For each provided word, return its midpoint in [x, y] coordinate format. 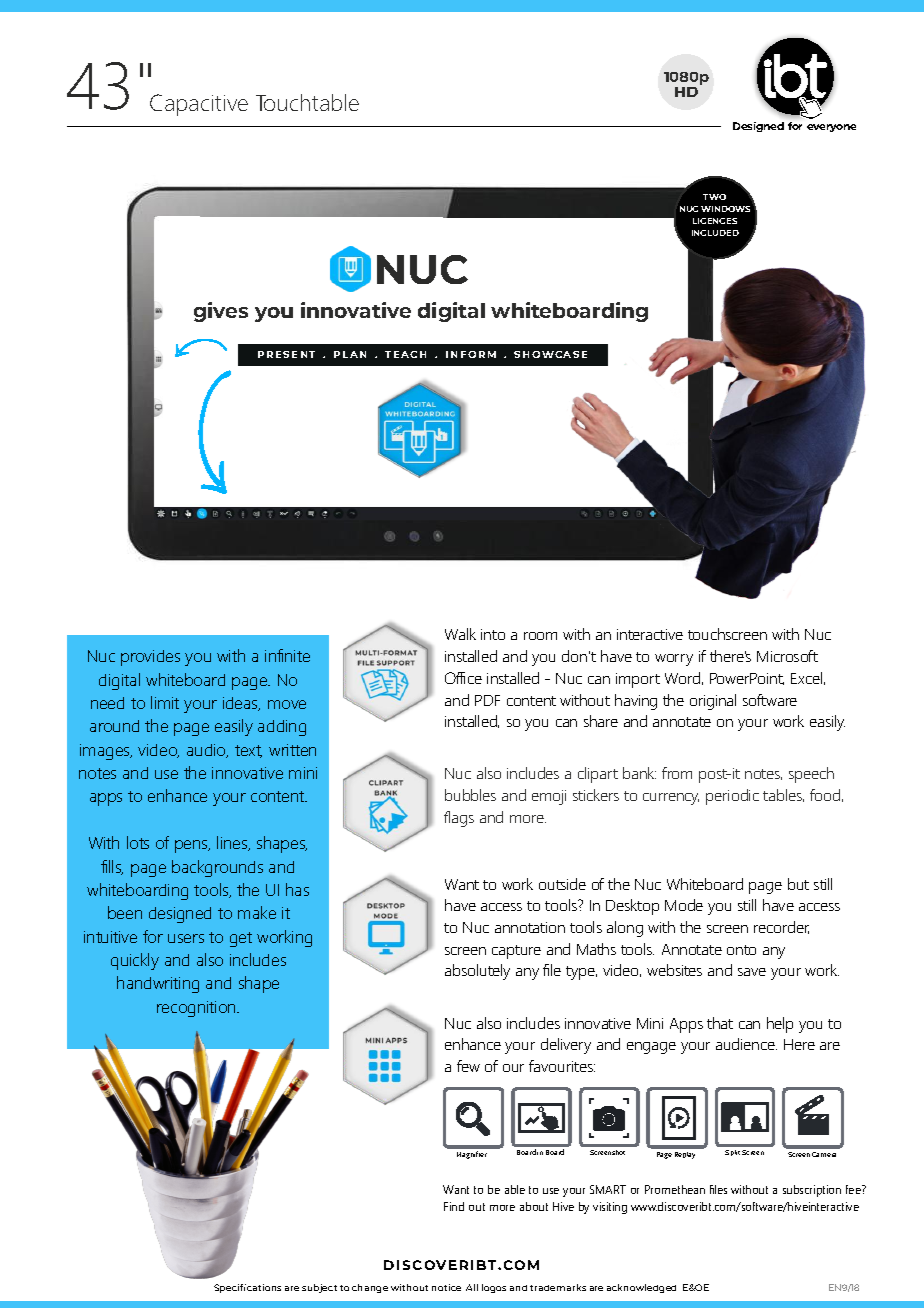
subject [319, 1288]
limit [165, 702]
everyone [831, 128]
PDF [487, 700]
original [713, 702]
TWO [714, 197]
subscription [812, 1191]
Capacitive [199, 105]
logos [494, 1288]
